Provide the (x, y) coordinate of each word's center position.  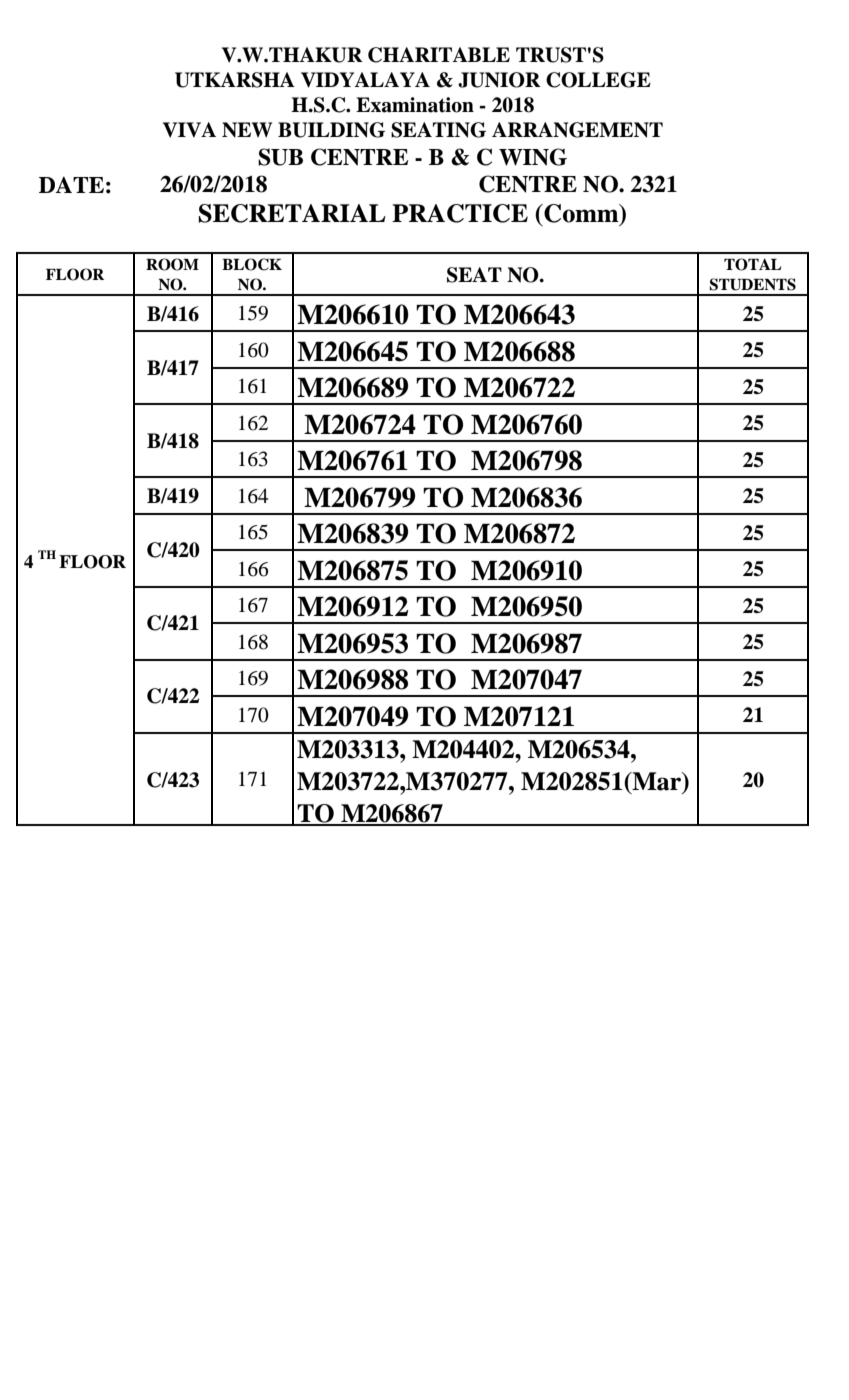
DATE (71, 184)
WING (533, 157)
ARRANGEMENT (577, 130)
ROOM (172, 264)
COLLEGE (598, 80)
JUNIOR (499, 80)
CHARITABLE (439, 55)
